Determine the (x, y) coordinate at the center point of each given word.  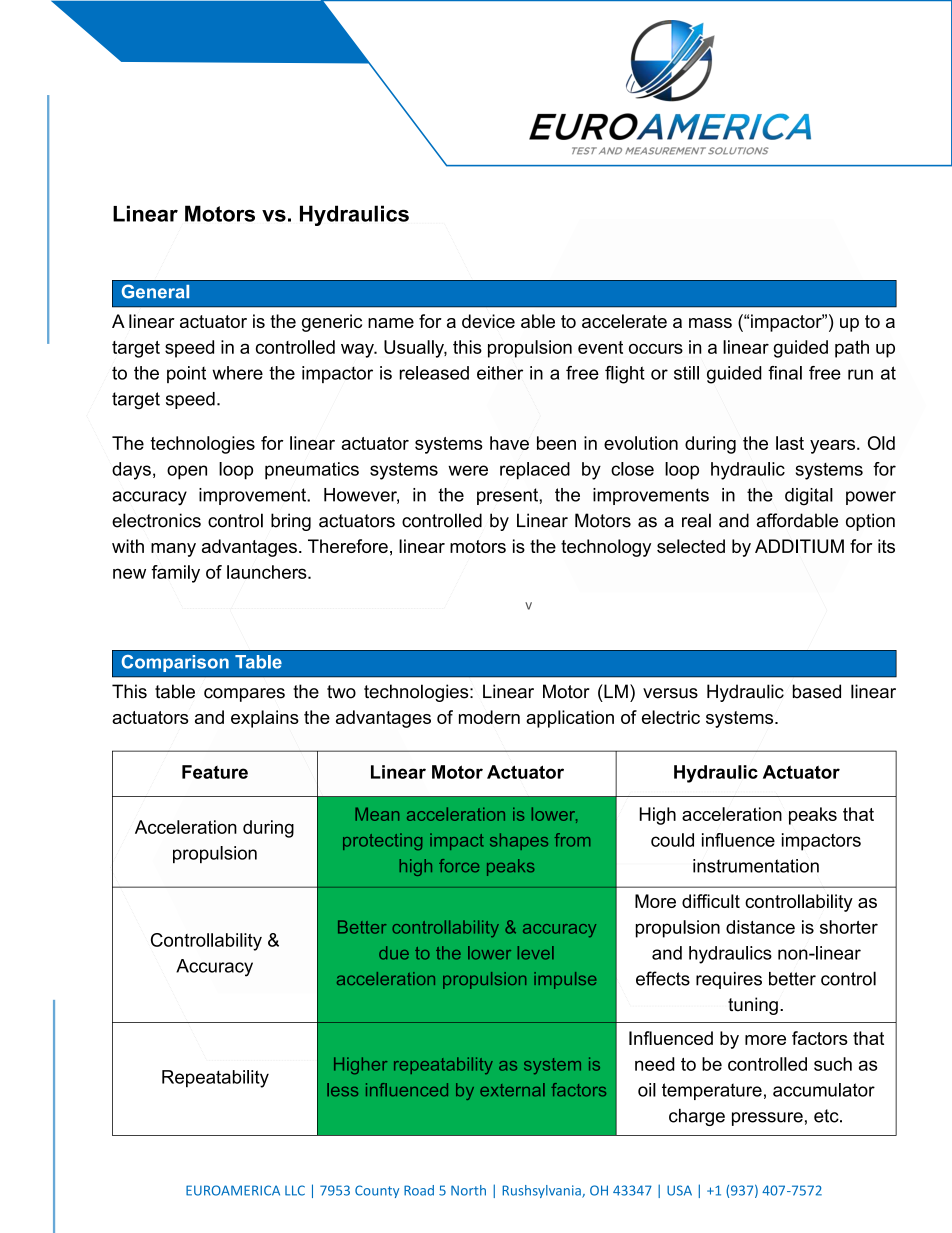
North (468, 1190)
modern (489, 717)
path (852, 349)
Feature (215, 772)
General (155, 291)
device (488, 321)
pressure (767, 1119)
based (817, 691)
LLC (295, 1190)
